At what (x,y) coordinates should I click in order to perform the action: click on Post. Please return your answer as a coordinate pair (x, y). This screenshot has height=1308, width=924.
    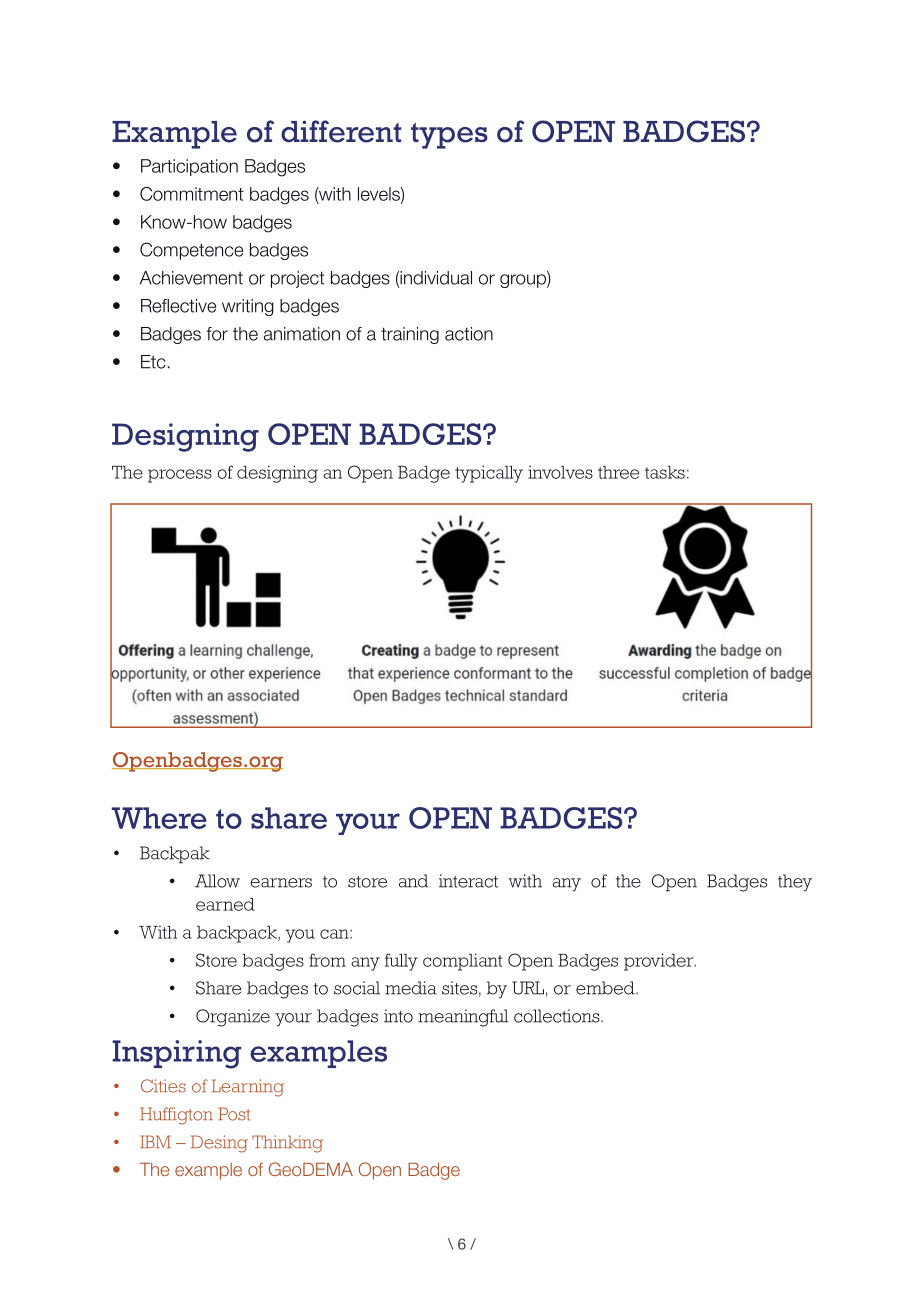
    Looking at the image, I should click on (234, 1114).
